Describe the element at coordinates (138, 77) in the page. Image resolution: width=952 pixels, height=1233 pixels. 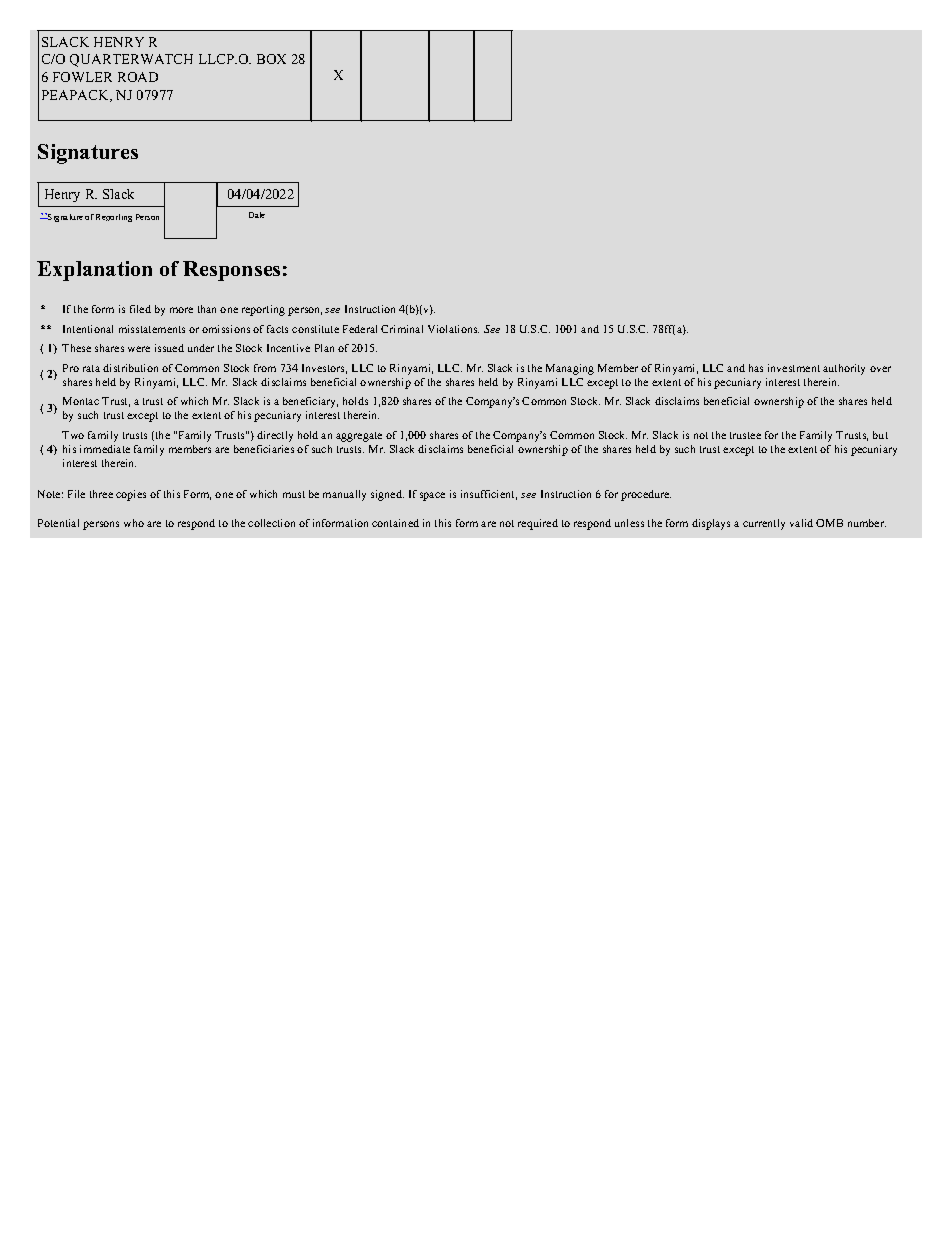
I see `ROAD` at that location.
